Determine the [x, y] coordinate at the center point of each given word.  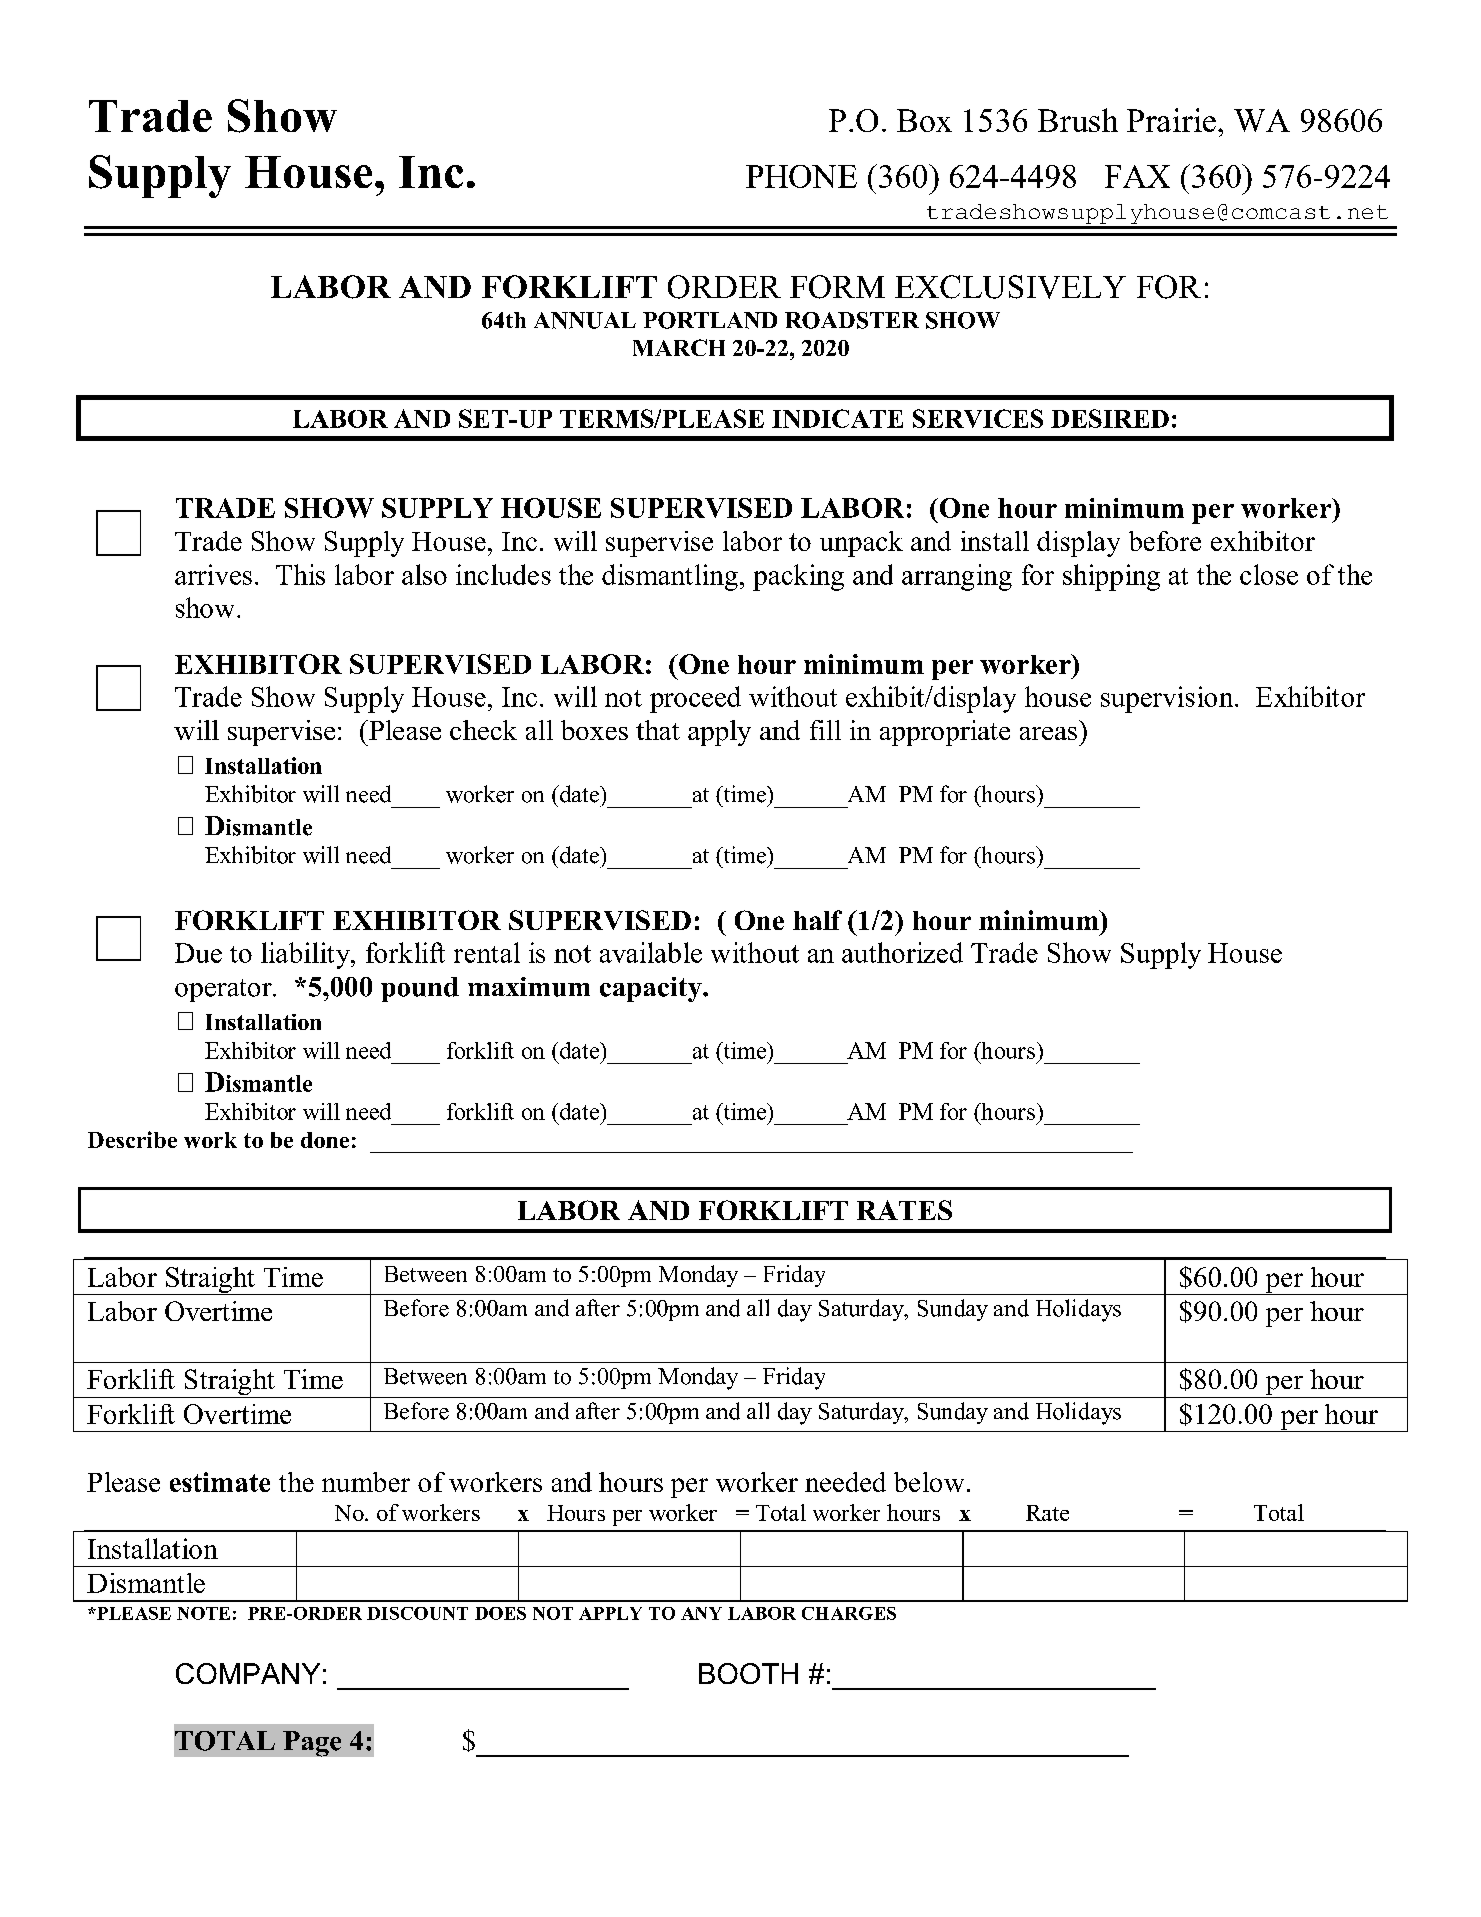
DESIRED [1110, 418]
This [300, 574]
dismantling [670, 577]
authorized [902, 952]
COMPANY [248, 1673]
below [929, 1482]
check [483, 730]
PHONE [801, 176]
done [325, 1140]
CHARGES [849, 1613]
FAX [1137, 176]
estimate [220, 1482]
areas [1048, 733]
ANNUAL [585, 320]
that [658, 730]
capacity [652, 989]
